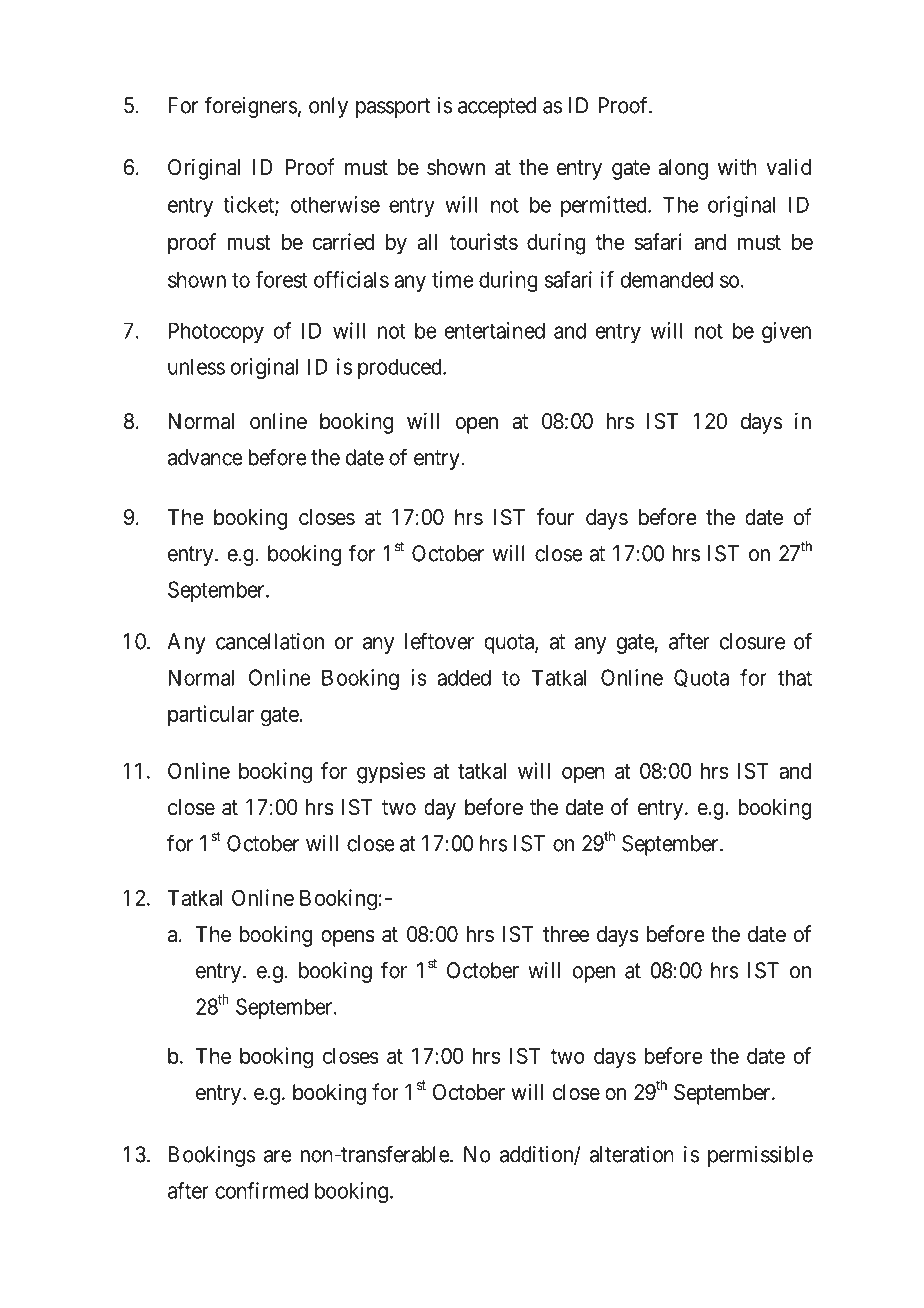  I want to click on closure, so click(752, 641).
